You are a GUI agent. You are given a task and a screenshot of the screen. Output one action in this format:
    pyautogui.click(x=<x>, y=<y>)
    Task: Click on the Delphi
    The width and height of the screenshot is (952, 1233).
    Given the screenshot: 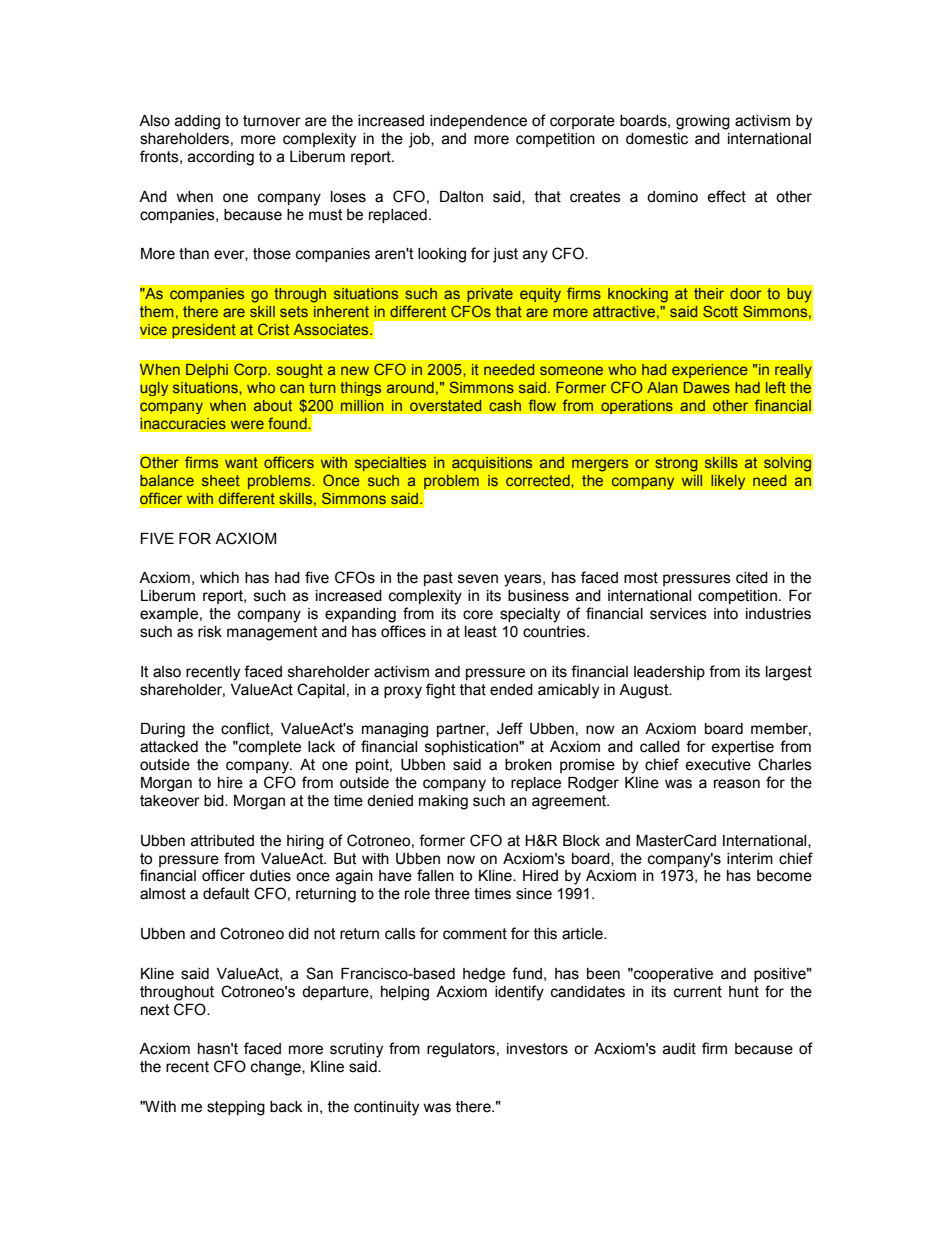 What is the action you would take?
    pyautogui.click(x=207, y=371)
